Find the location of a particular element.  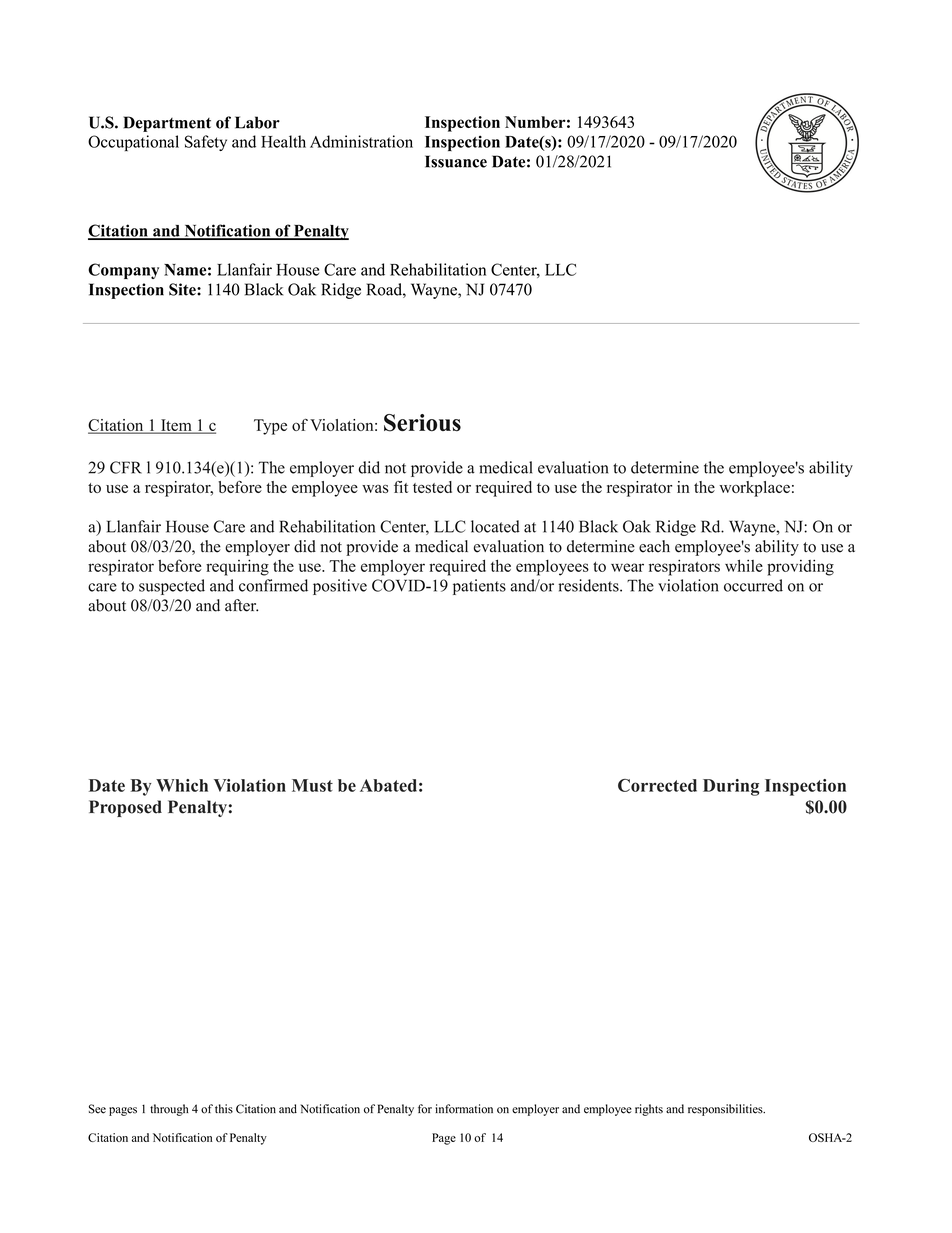

During is located at coordinates (731, 787).
